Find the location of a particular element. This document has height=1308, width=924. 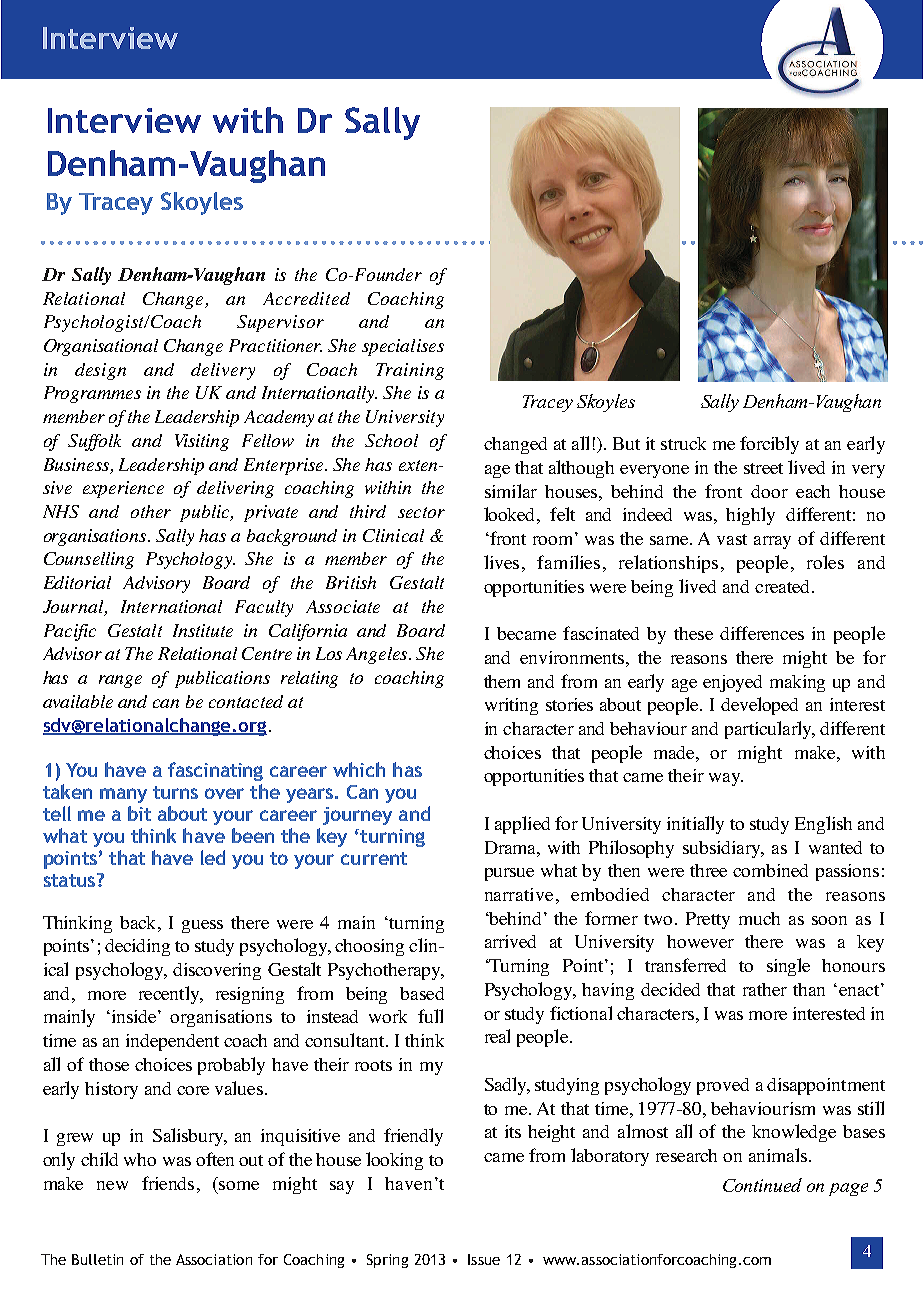

turns is located at coordinates (175, 792).
